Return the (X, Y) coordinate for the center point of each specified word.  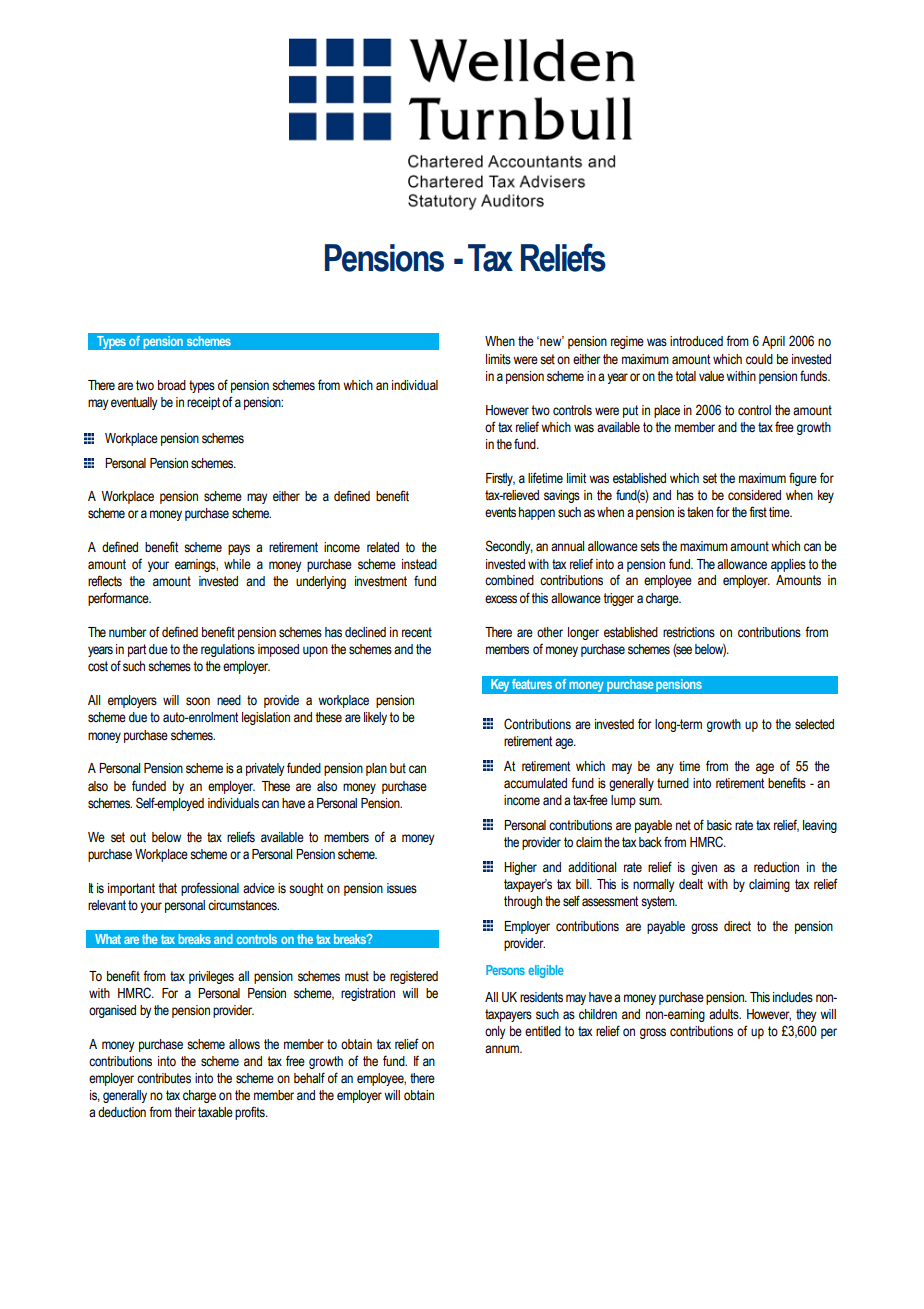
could (759, 359)
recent (417, 632)
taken (700, 512)
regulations (228, 650)
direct (737, 926)
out (138, 837)
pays (239, 549)
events (500, 512)
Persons (505, 970)
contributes (164, 1078)
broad (172, 385)
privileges (211, 977)
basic (719, 825)
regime (627, 342)
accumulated (535, 783)
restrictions (689, 632)
